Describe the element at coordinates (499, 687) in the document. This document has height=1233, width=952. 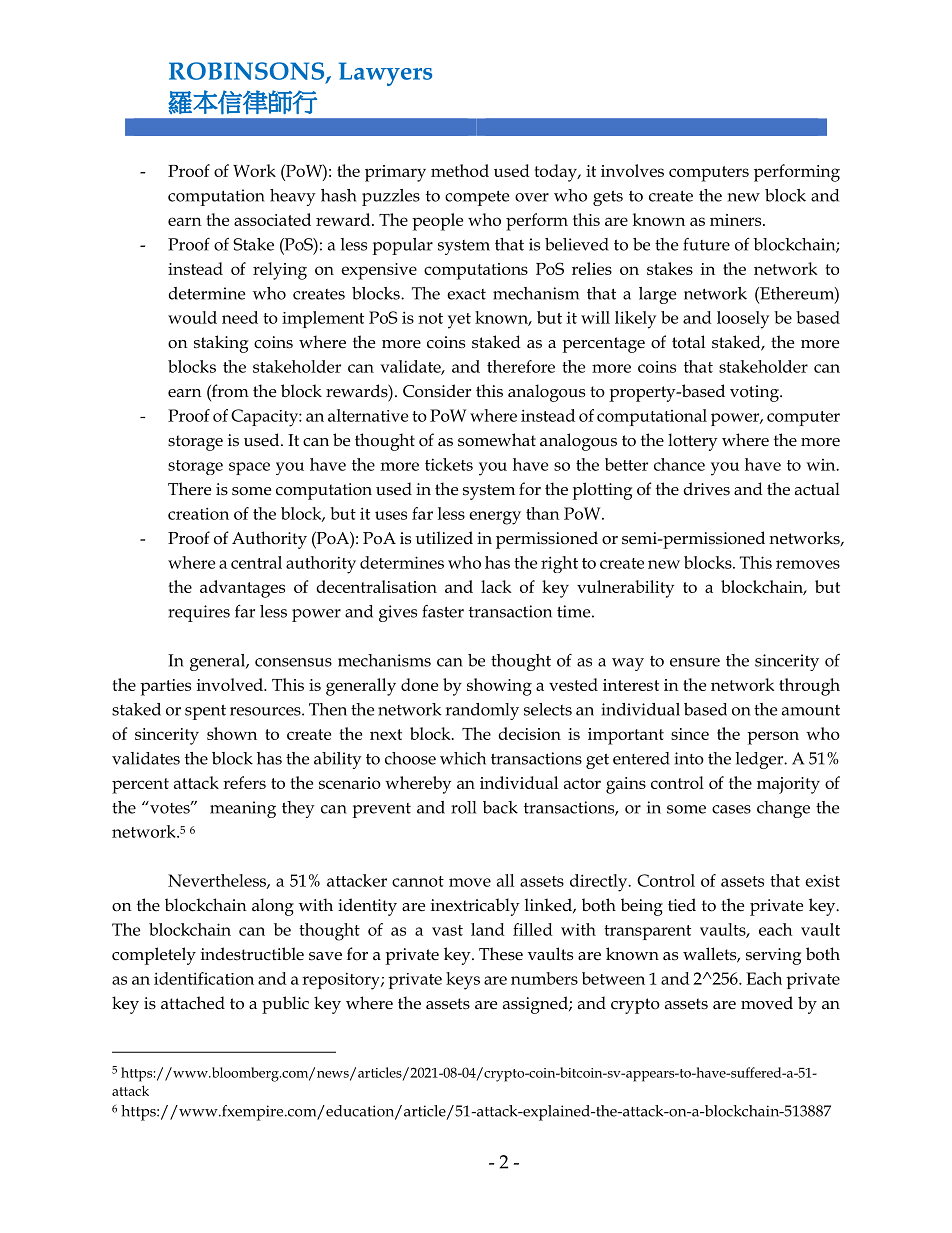
I see `showing` at that location.
